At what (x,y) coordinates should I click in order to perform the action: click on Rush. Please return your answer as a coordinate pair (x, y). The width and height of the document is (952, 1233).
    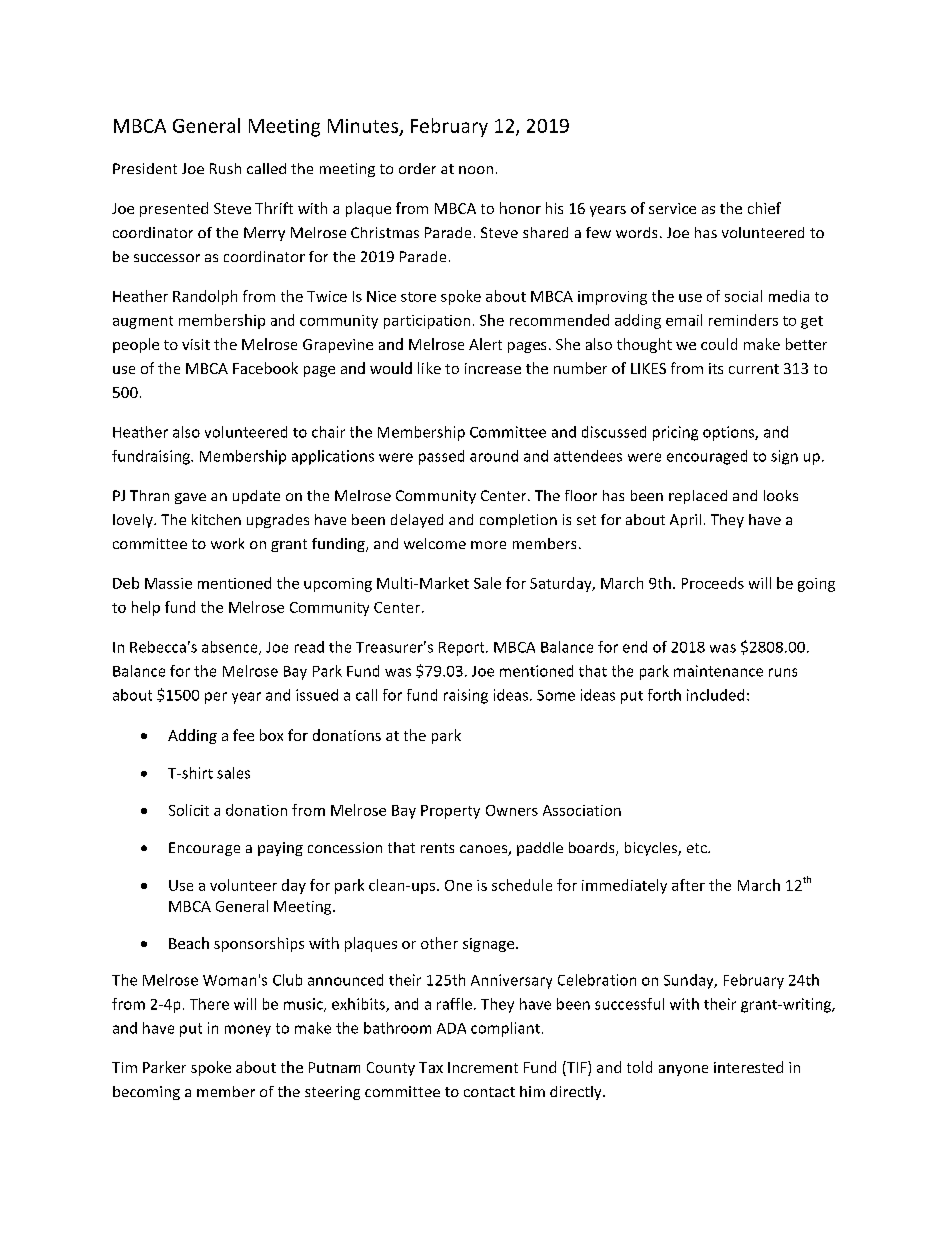
    Looking at the image, I should click on (225, 168).
